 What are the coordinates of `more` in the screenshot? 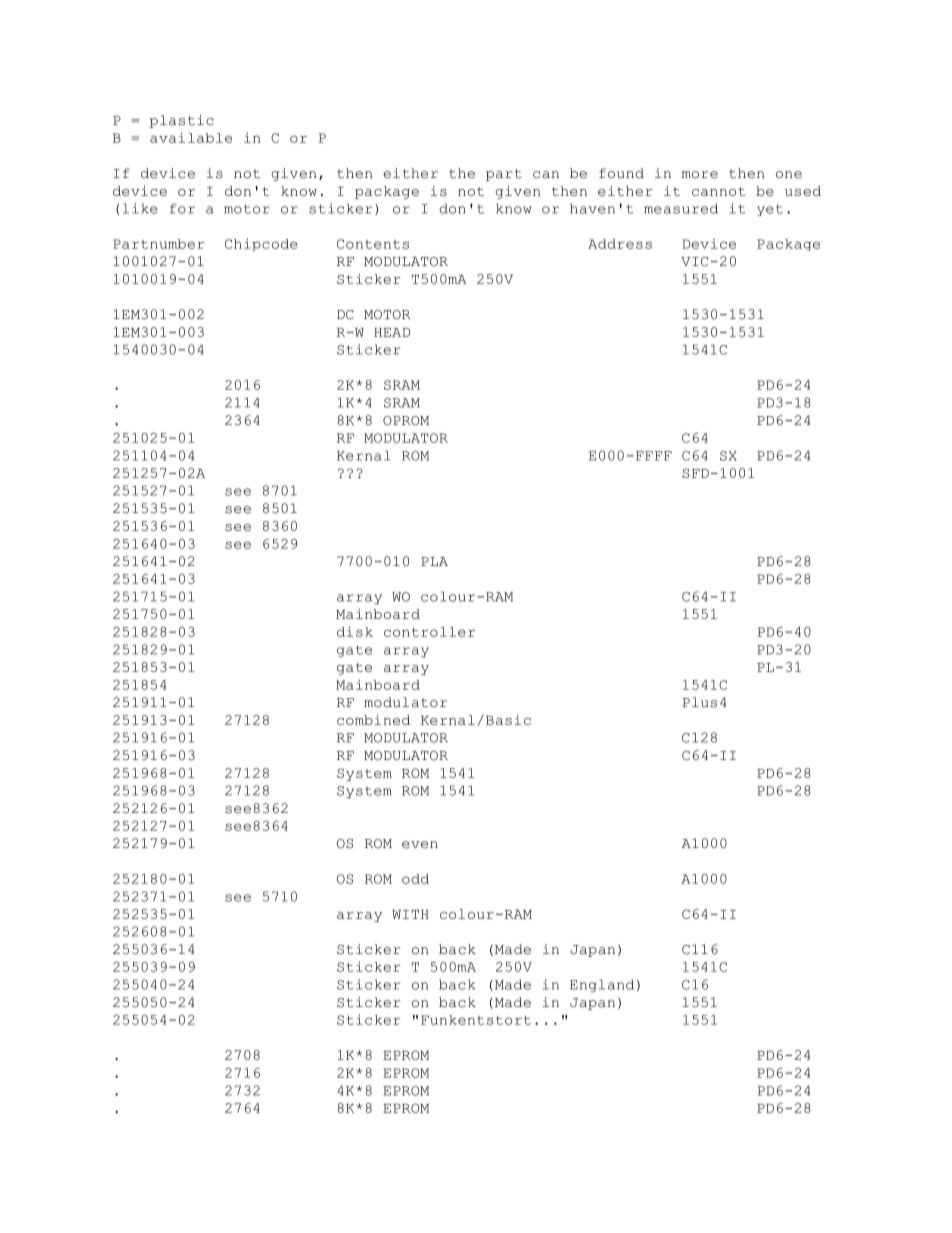 It's located at (700, 175).
